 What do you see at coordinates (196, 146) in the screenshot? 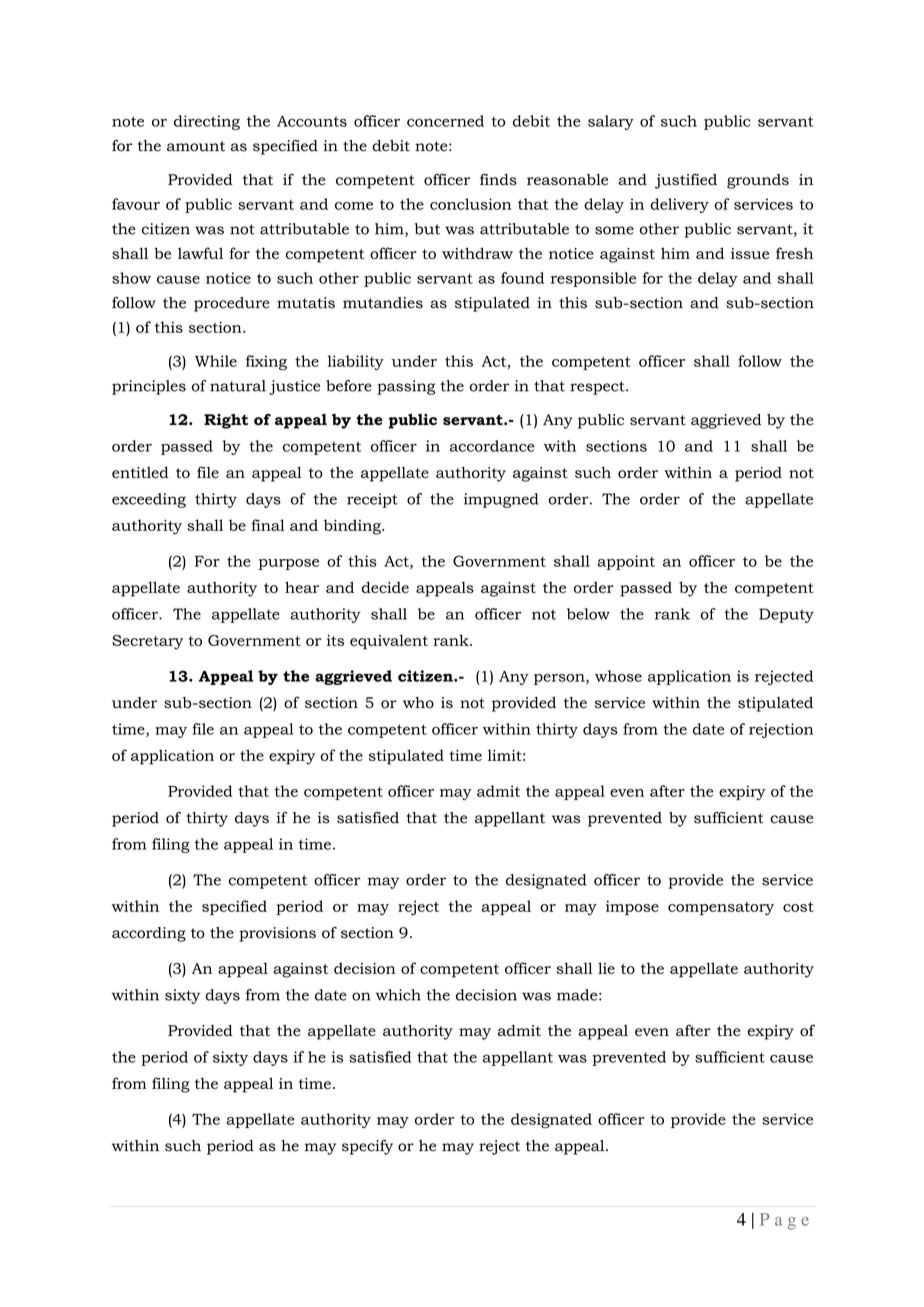
I see `amount` at bounding box center [196, 146].
